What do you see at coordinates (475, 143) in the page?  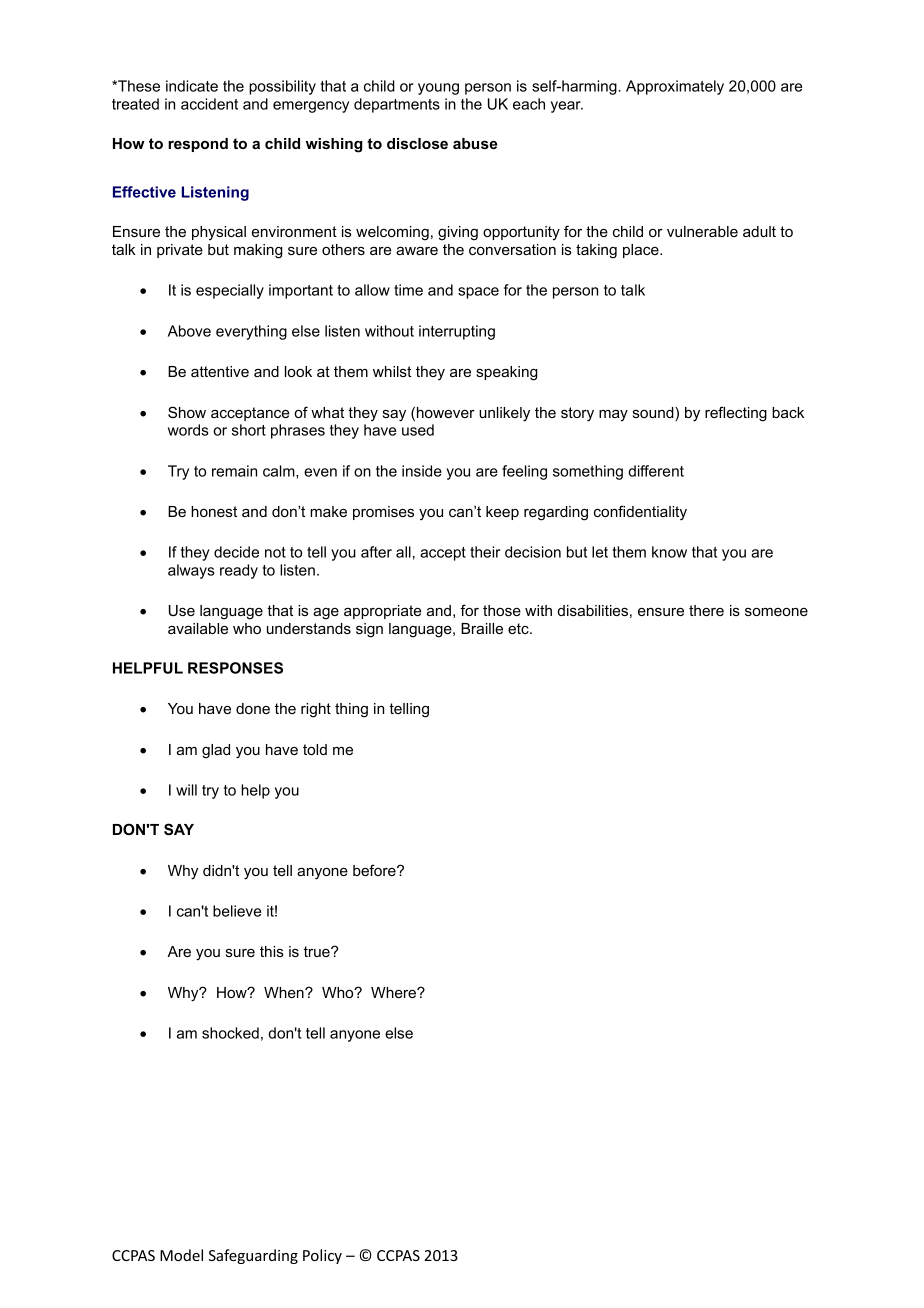 I see `abuse` at bounding box center [475, 143].
